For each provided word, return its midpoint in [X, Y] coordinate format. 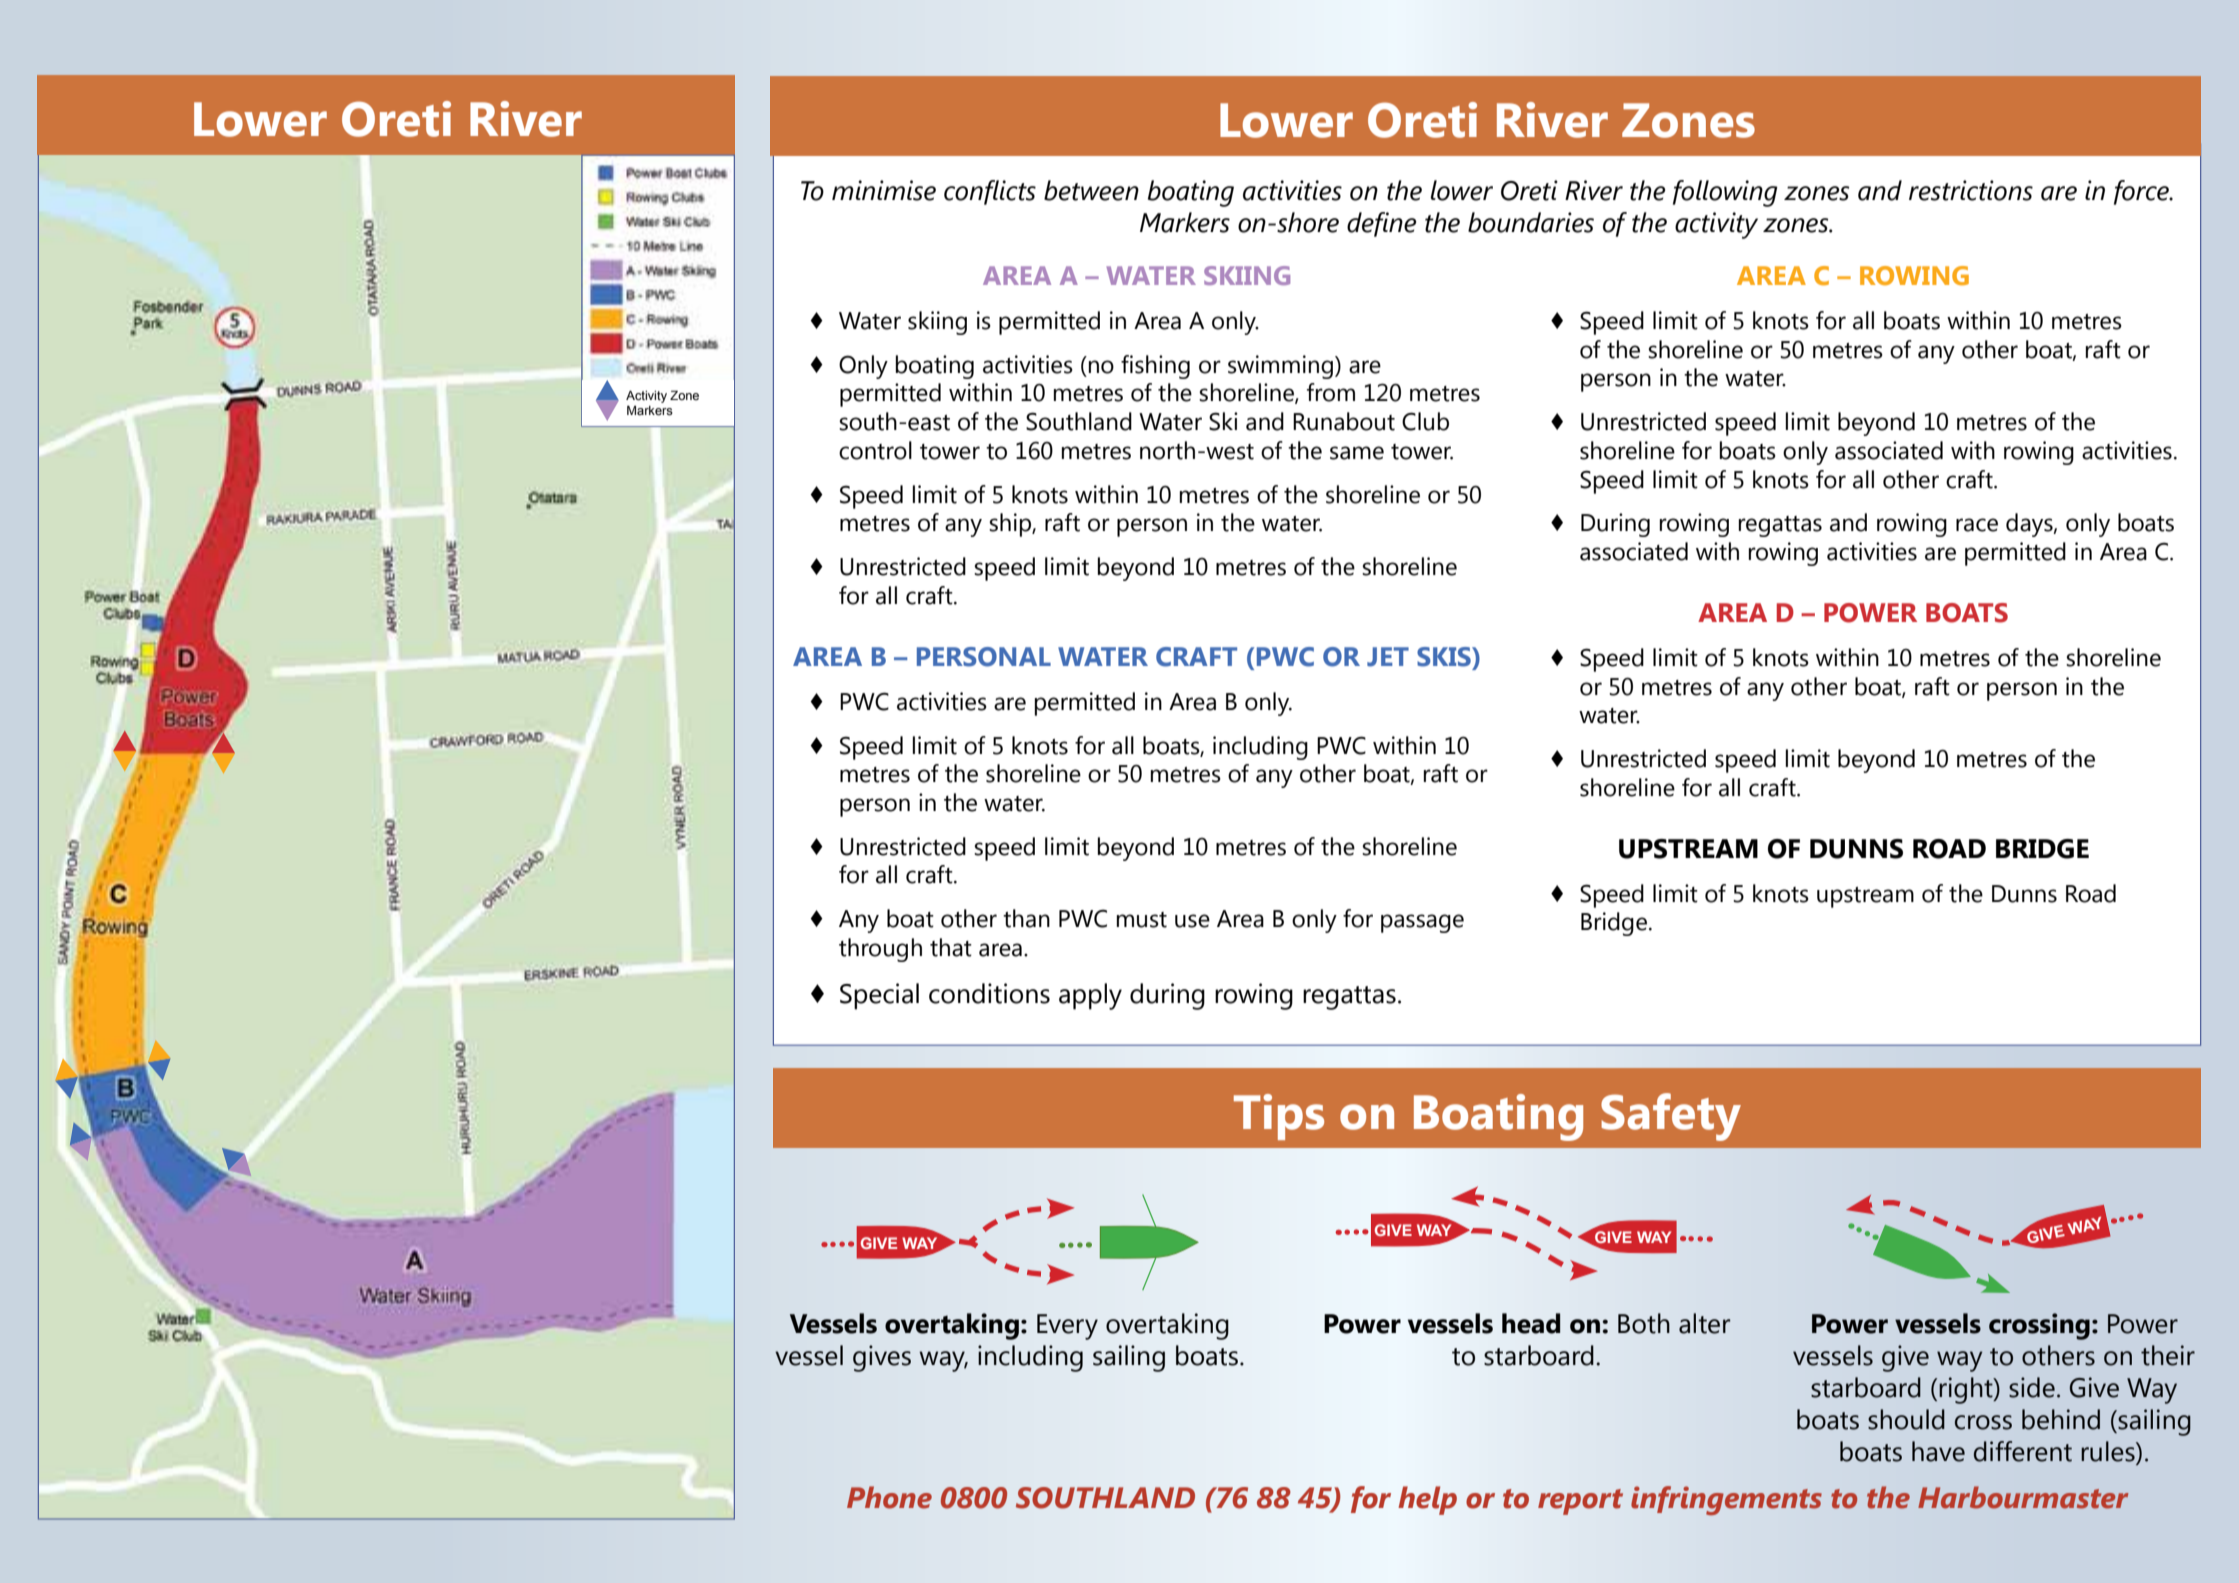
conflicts [990, 192]
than [1026, 918]
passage [1422, 923]
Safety [1671, 1117]
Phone [889, 1497]
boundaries [1531, 222]
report [1580, 1502]
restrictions [1971, 190]
